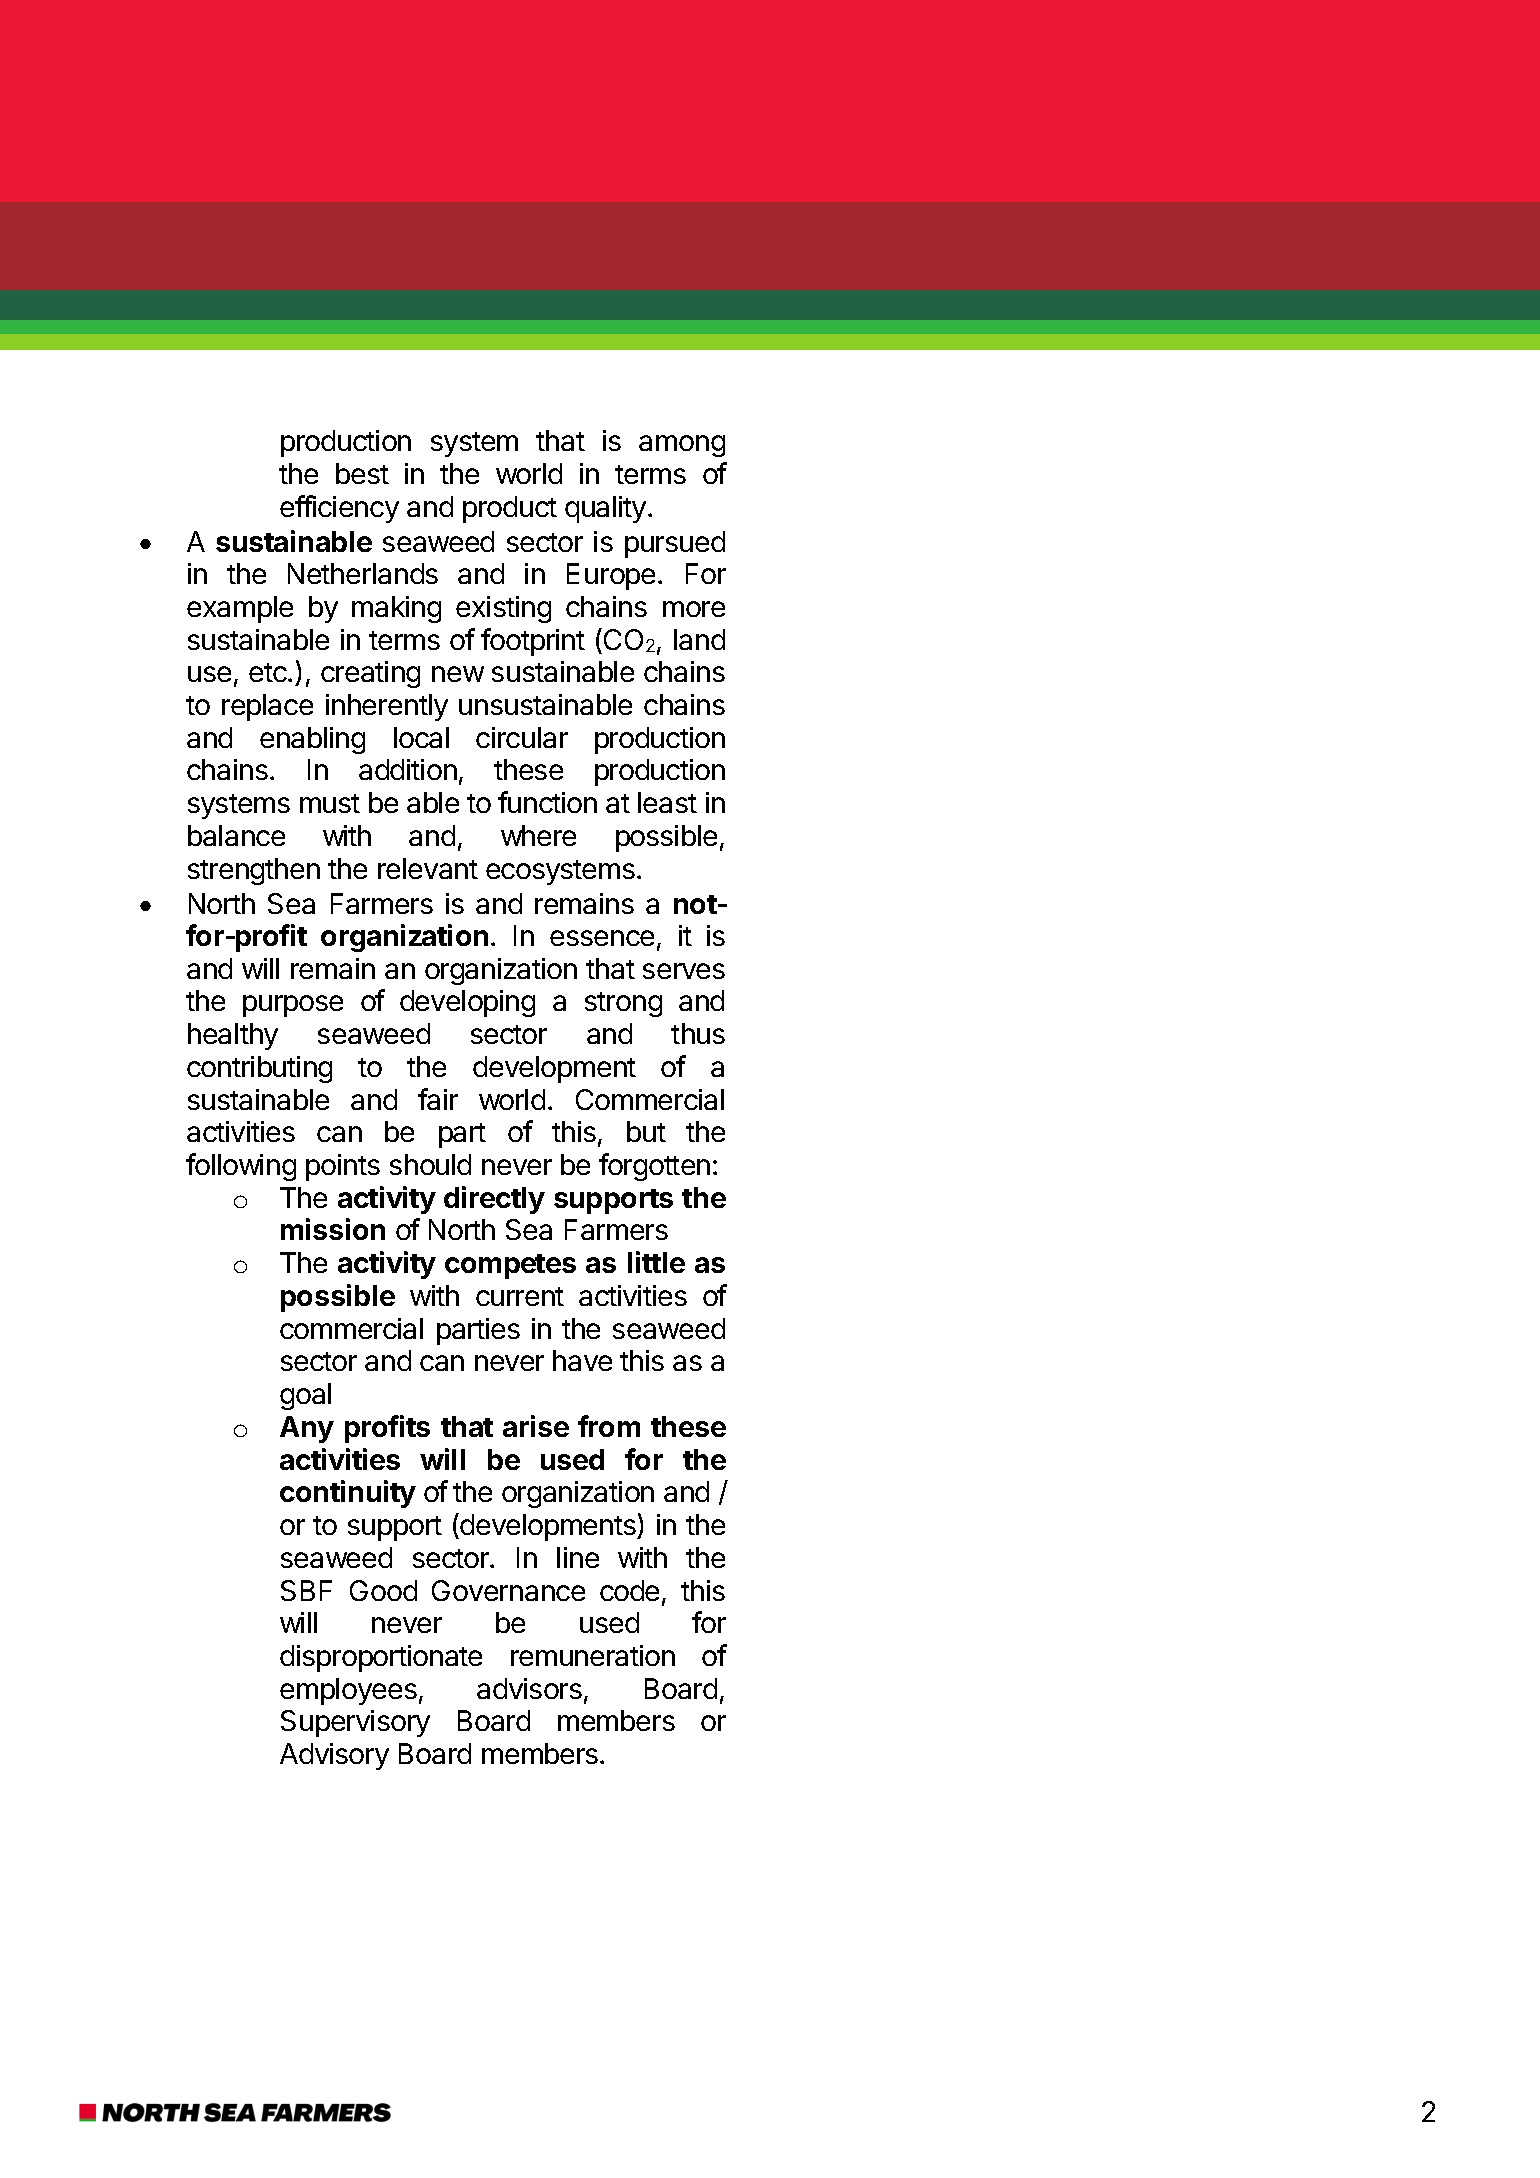 The width and height of the document is (1540, 2178). I want to click on efficiency, so click(339, 509).
